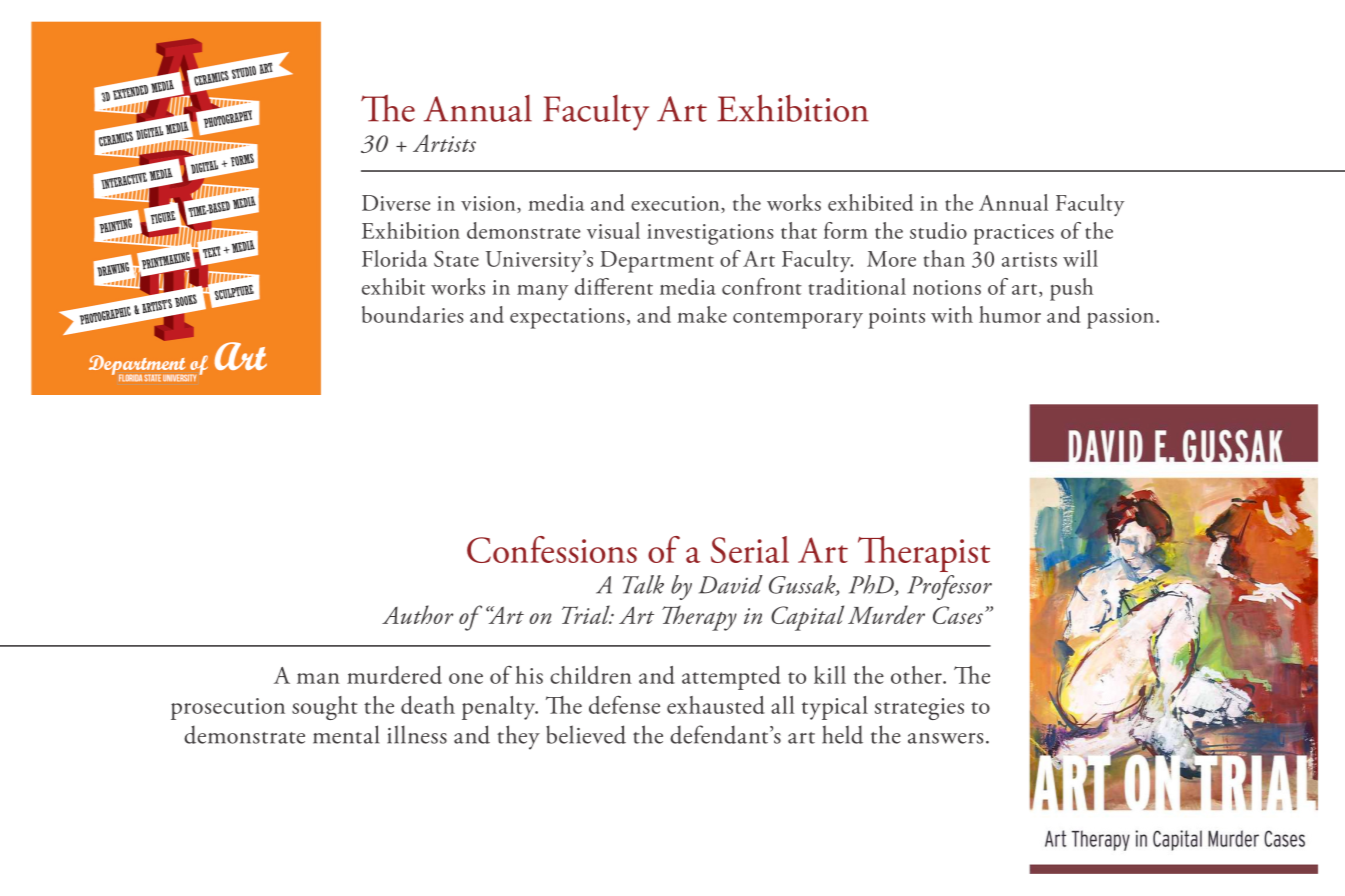  Describe the element at coordinates (949, 587) in the image. I see `Professor` at that location.
